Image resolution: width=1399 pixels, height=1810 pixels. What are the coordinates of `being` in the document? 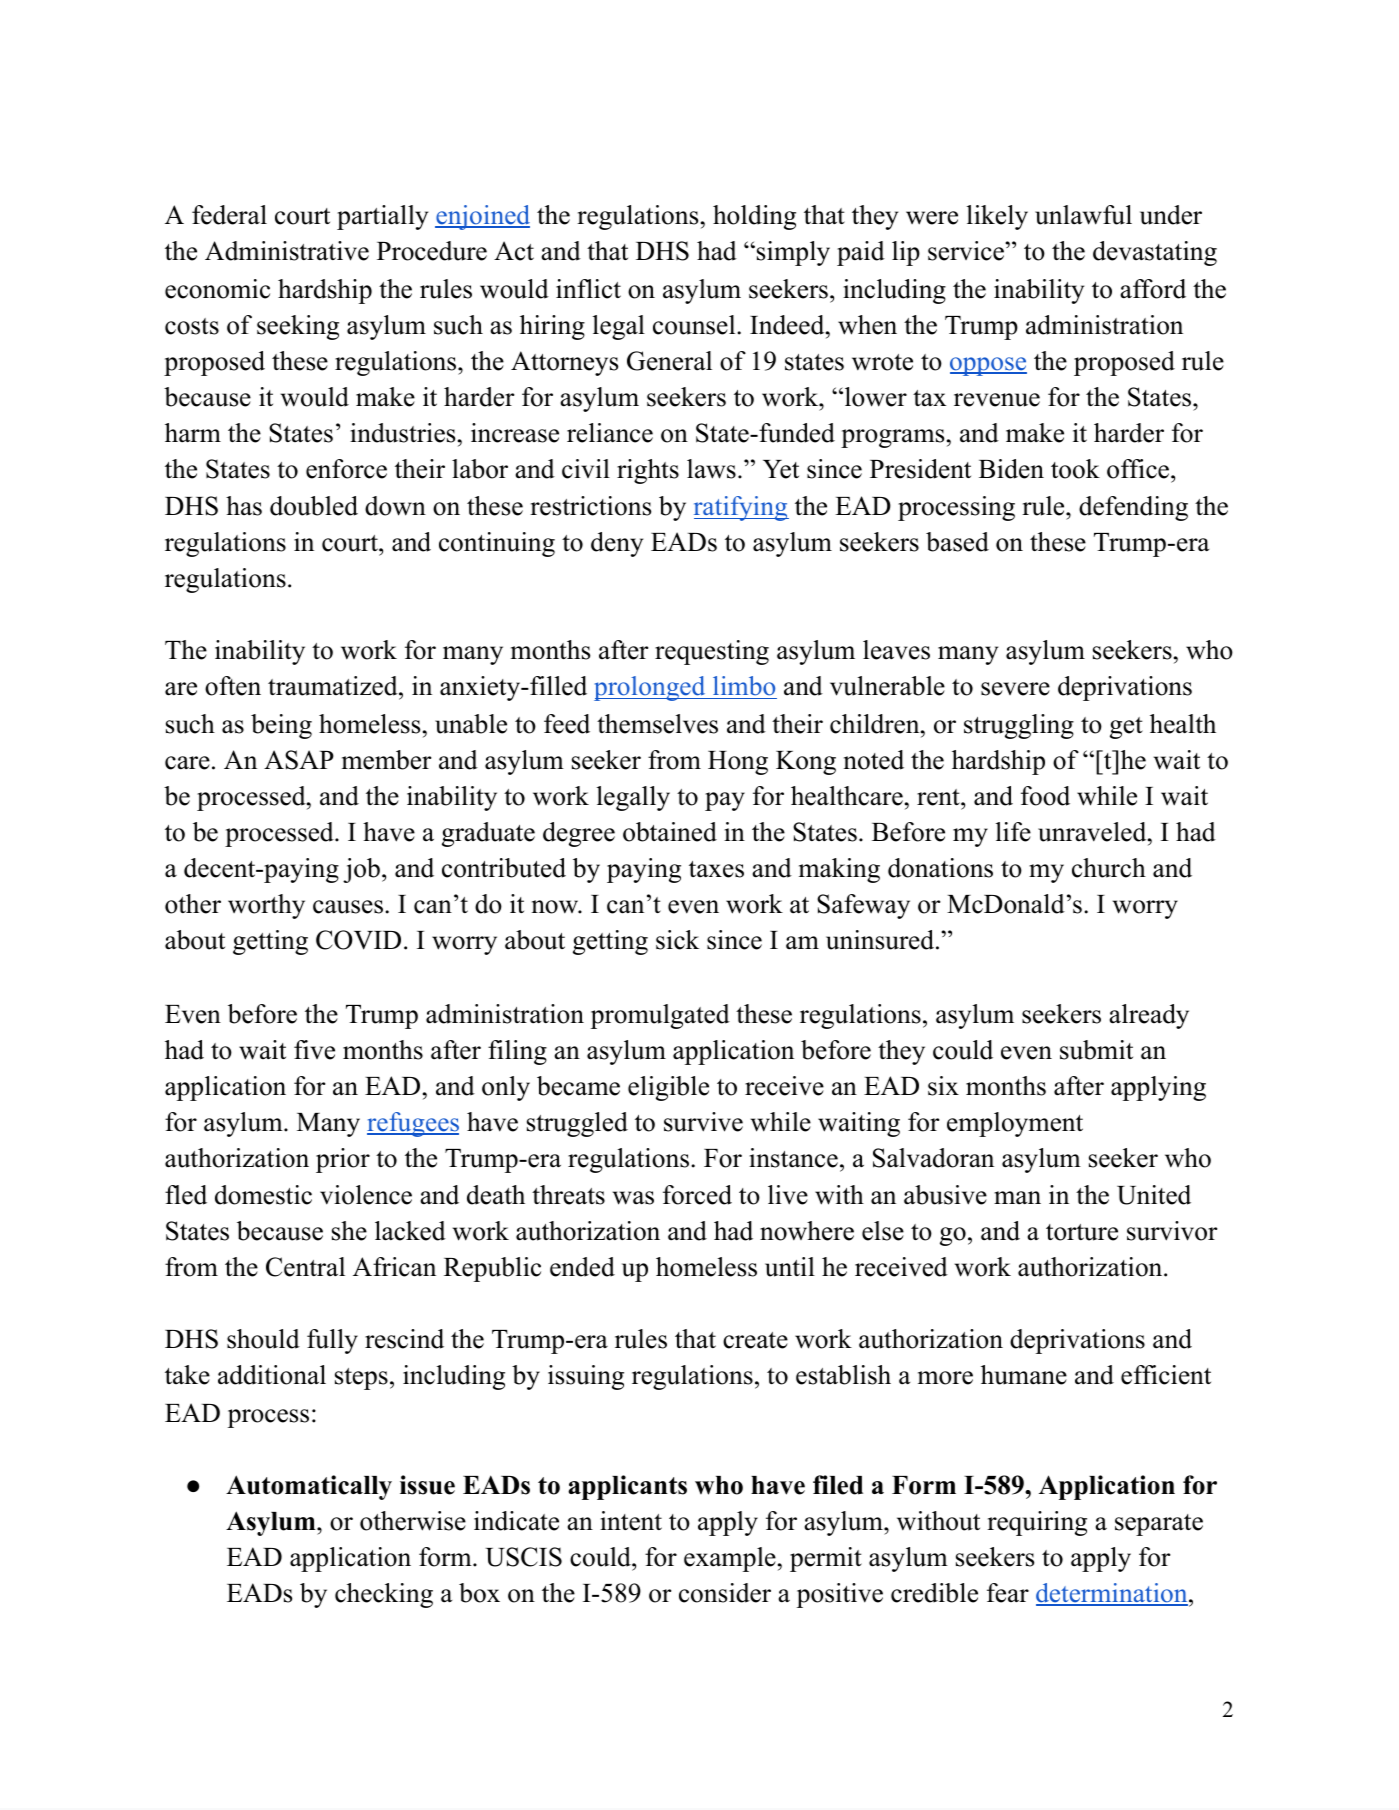 It's located at (281, 726).
